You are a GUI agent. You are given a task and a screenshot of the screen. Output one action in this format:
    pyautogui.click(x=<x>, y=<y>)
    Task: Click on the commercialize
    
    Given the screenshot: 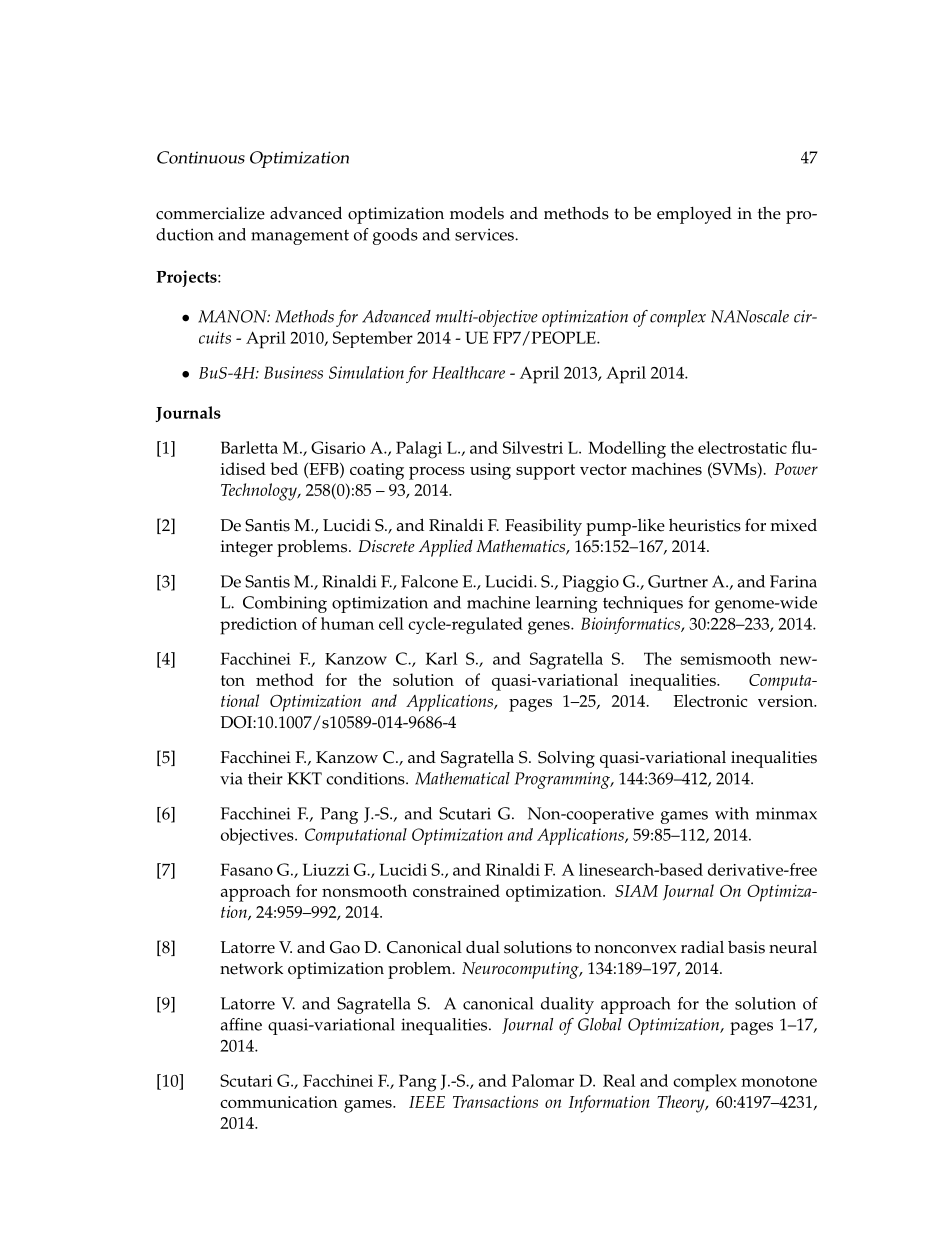 What is the action you would take?
    pyautogui.click(x=210, y=213)
